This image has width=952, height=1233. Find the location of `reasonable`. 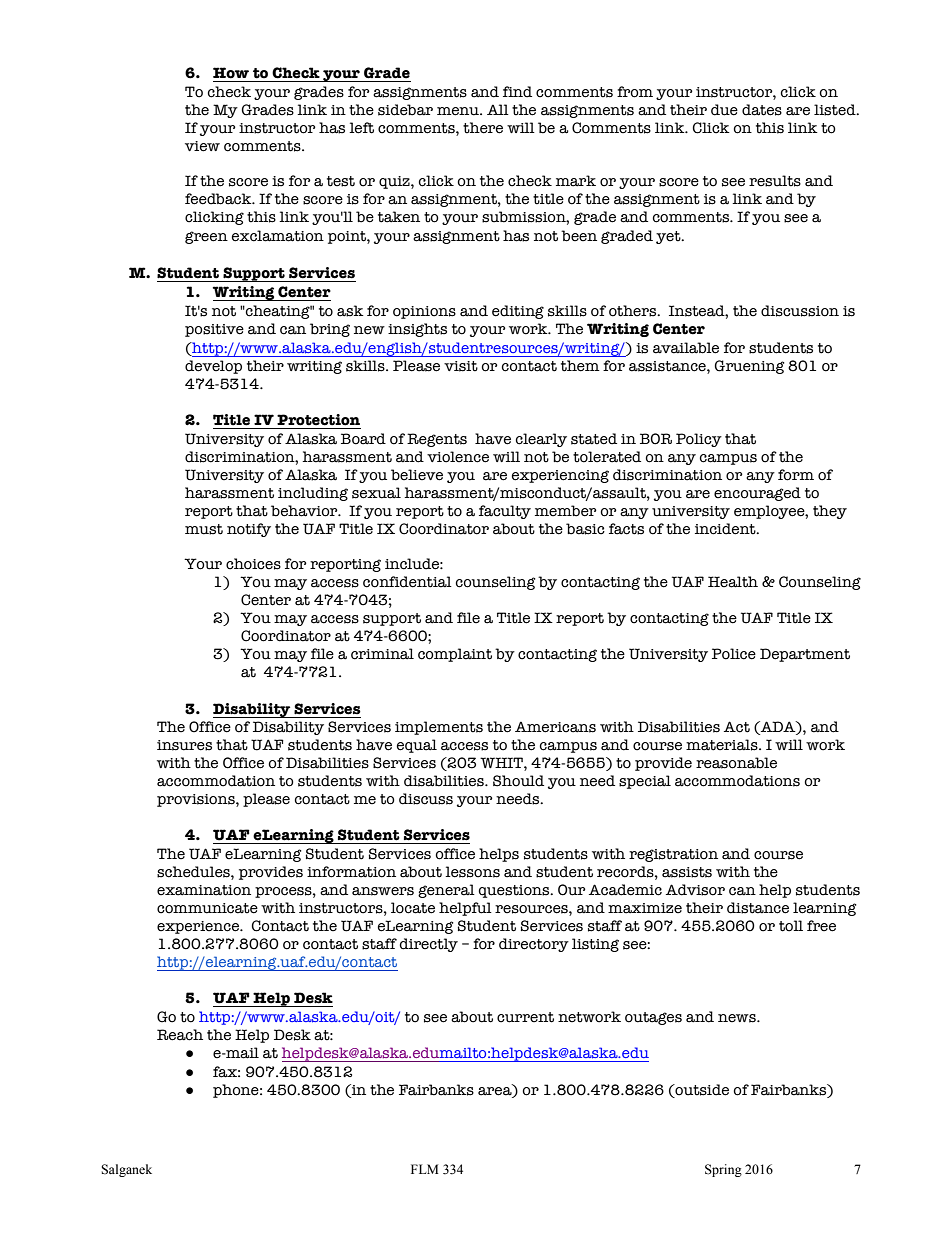

reasonable is located at coordinates (736, 763).
